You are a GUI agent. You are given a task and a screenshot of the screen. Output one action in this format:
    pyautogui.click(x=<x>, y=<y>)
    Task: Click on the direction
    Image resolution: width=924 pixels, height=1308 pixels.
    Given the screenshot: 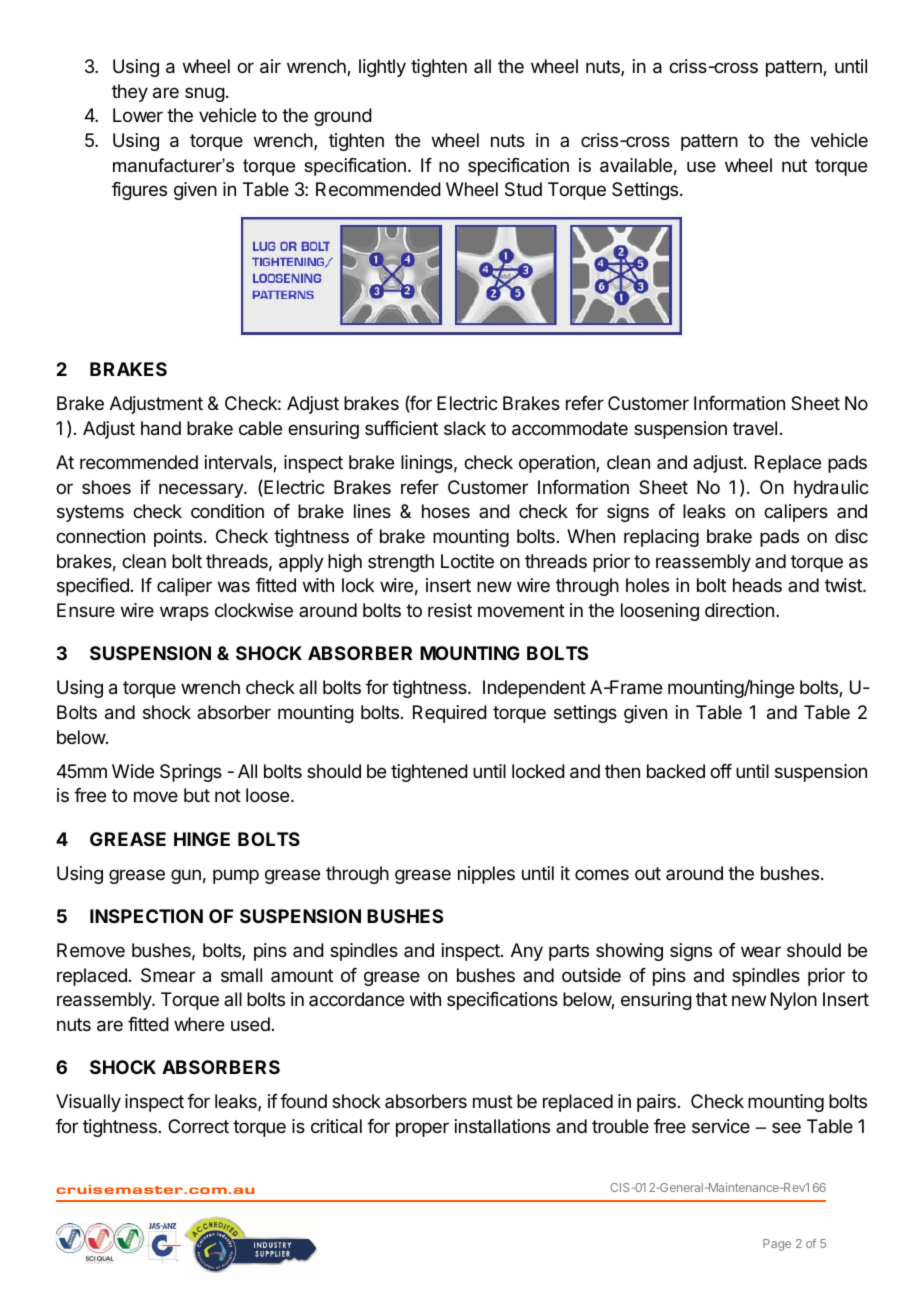 What is the action you would take?
    pyautogui.click(x=739, y=610)
